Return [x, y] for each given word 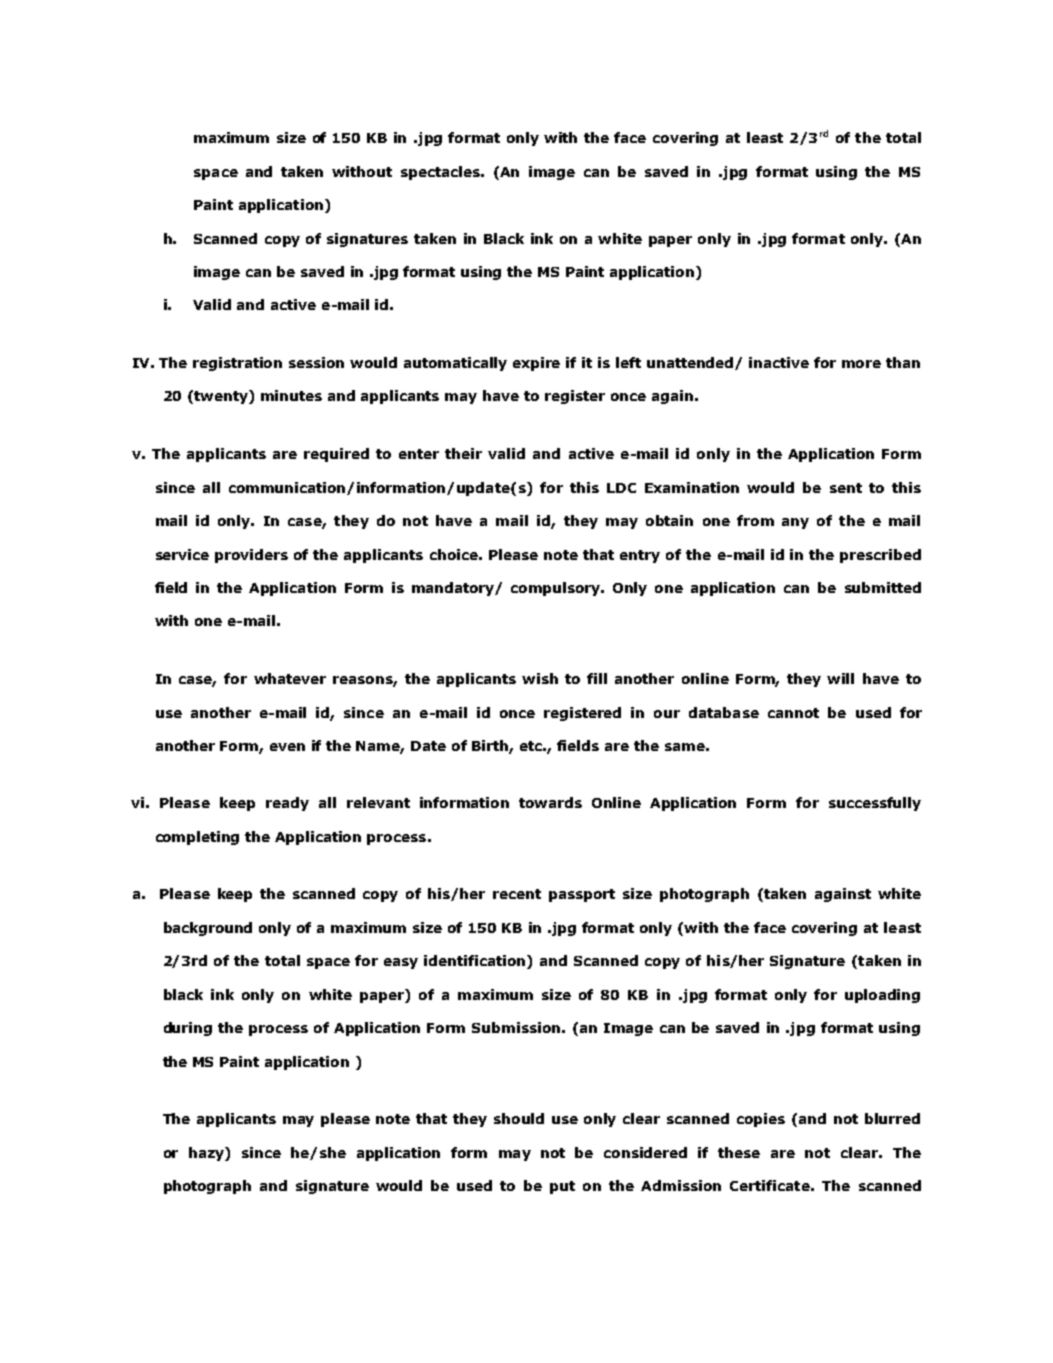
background [208, 929]
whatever [290, 678]
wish [540, 678]
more [861, 364]
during [188, 1029]
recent [517, 894]
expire [536, 364]
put [562, 1187]
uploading [882, 996]
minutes [291, 395]
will [840, 678]
